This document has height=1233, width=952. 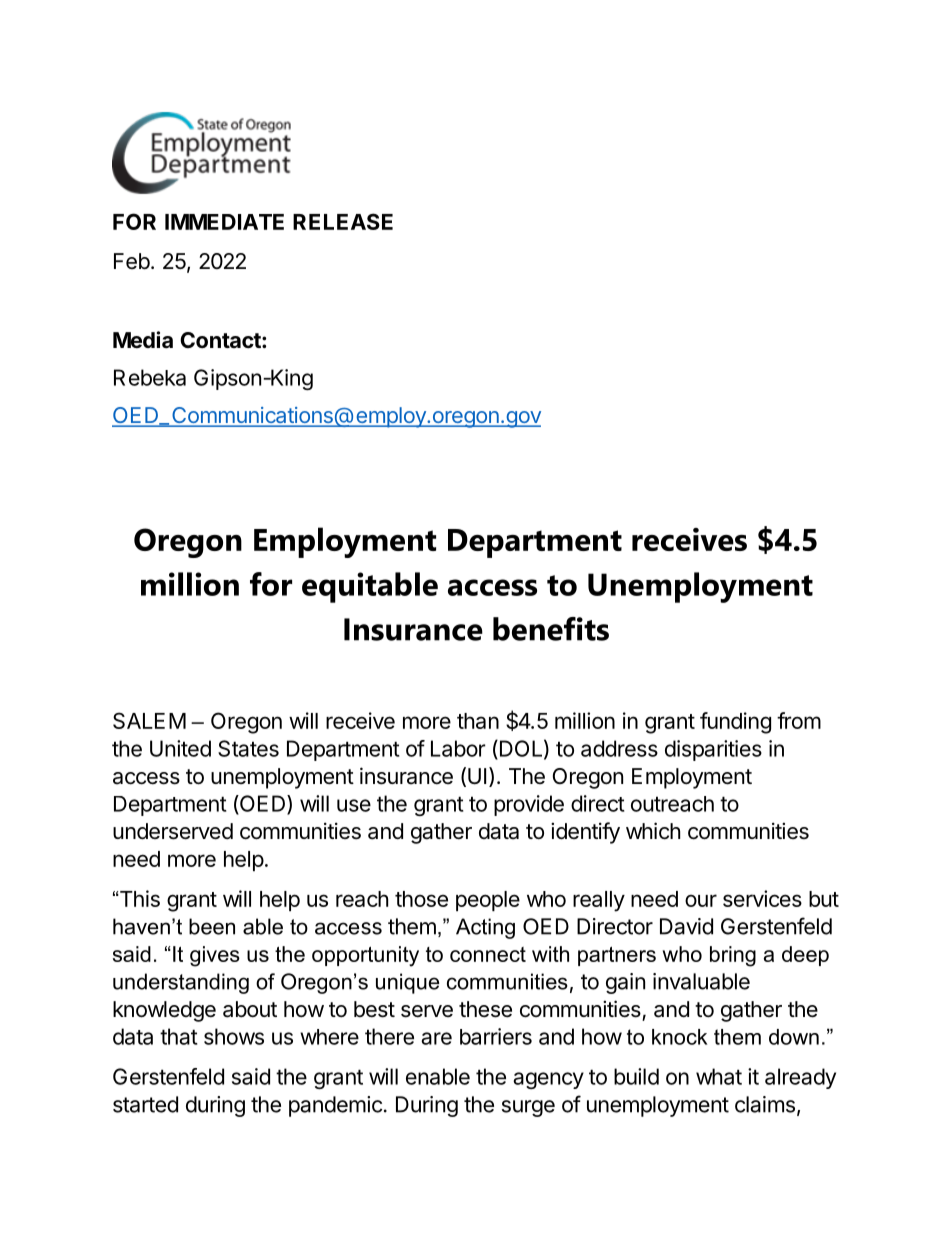 What do you see at coordinates (735, 723) in the document?
I see `funding` at bounding box center [735, 723].
